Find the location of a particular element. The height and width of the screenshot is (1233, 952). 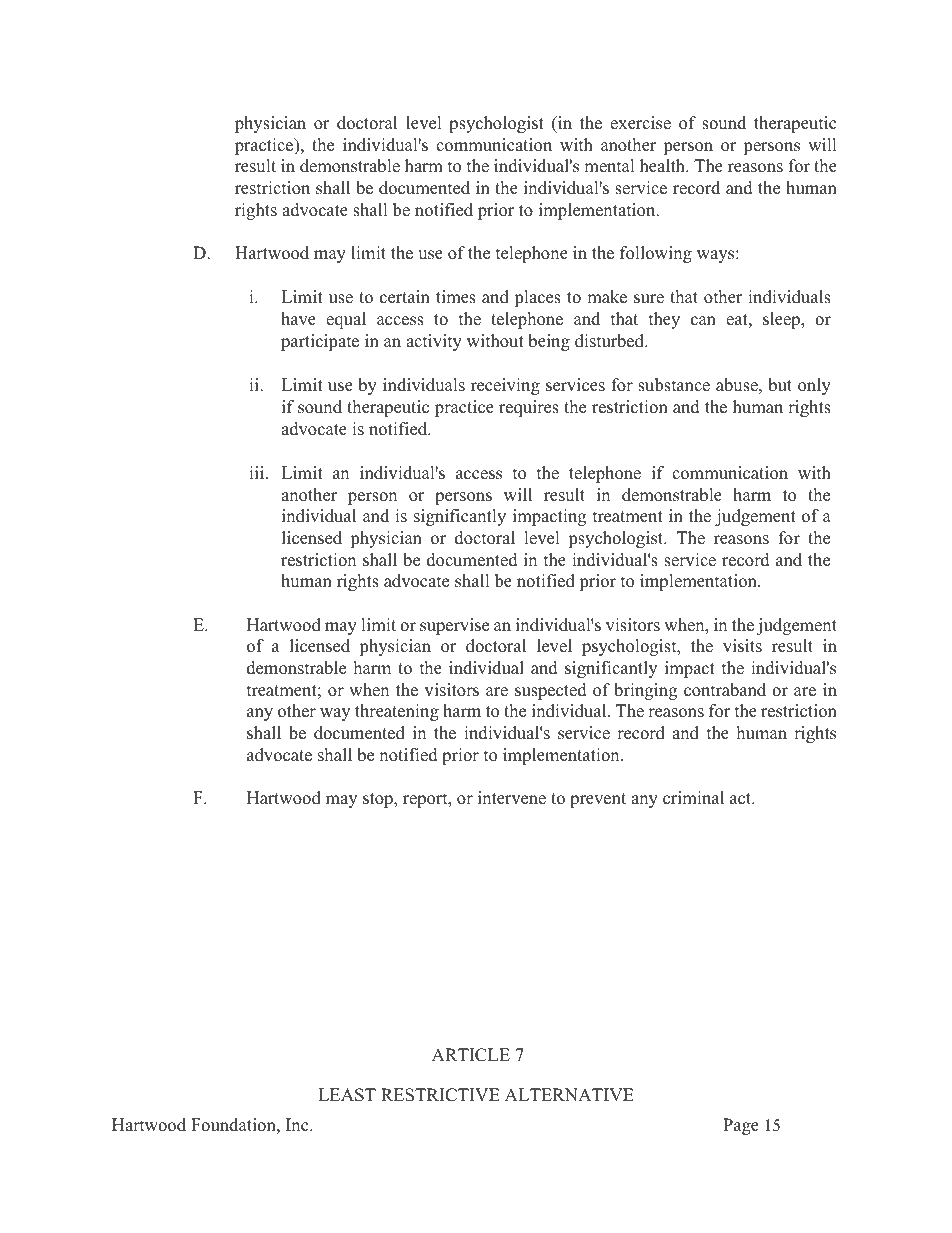

mental is located at coordinates (609, 166).
